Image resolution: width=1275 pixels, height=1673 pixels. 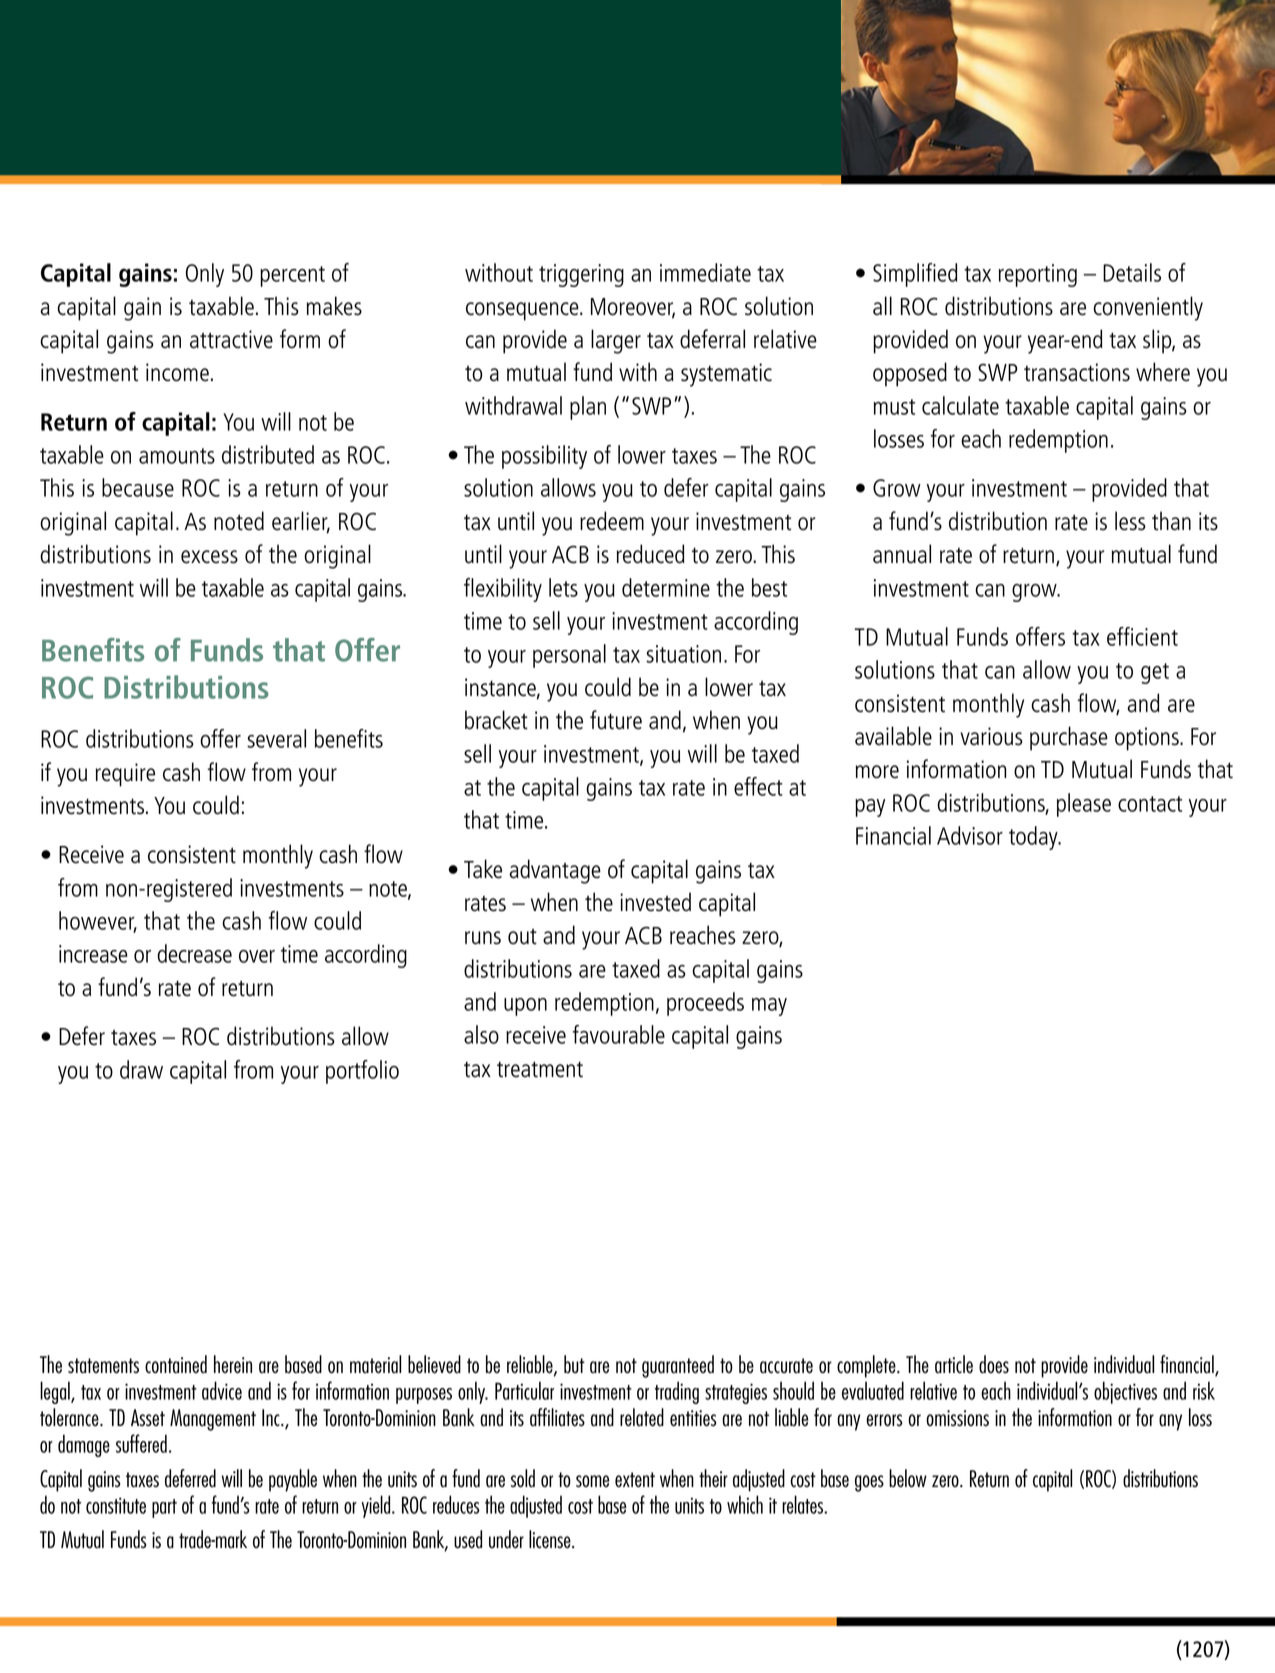 What do you see at coordinates (1038, 275) in the document?
I see `reporting` at bounding box center [1038, 275].
